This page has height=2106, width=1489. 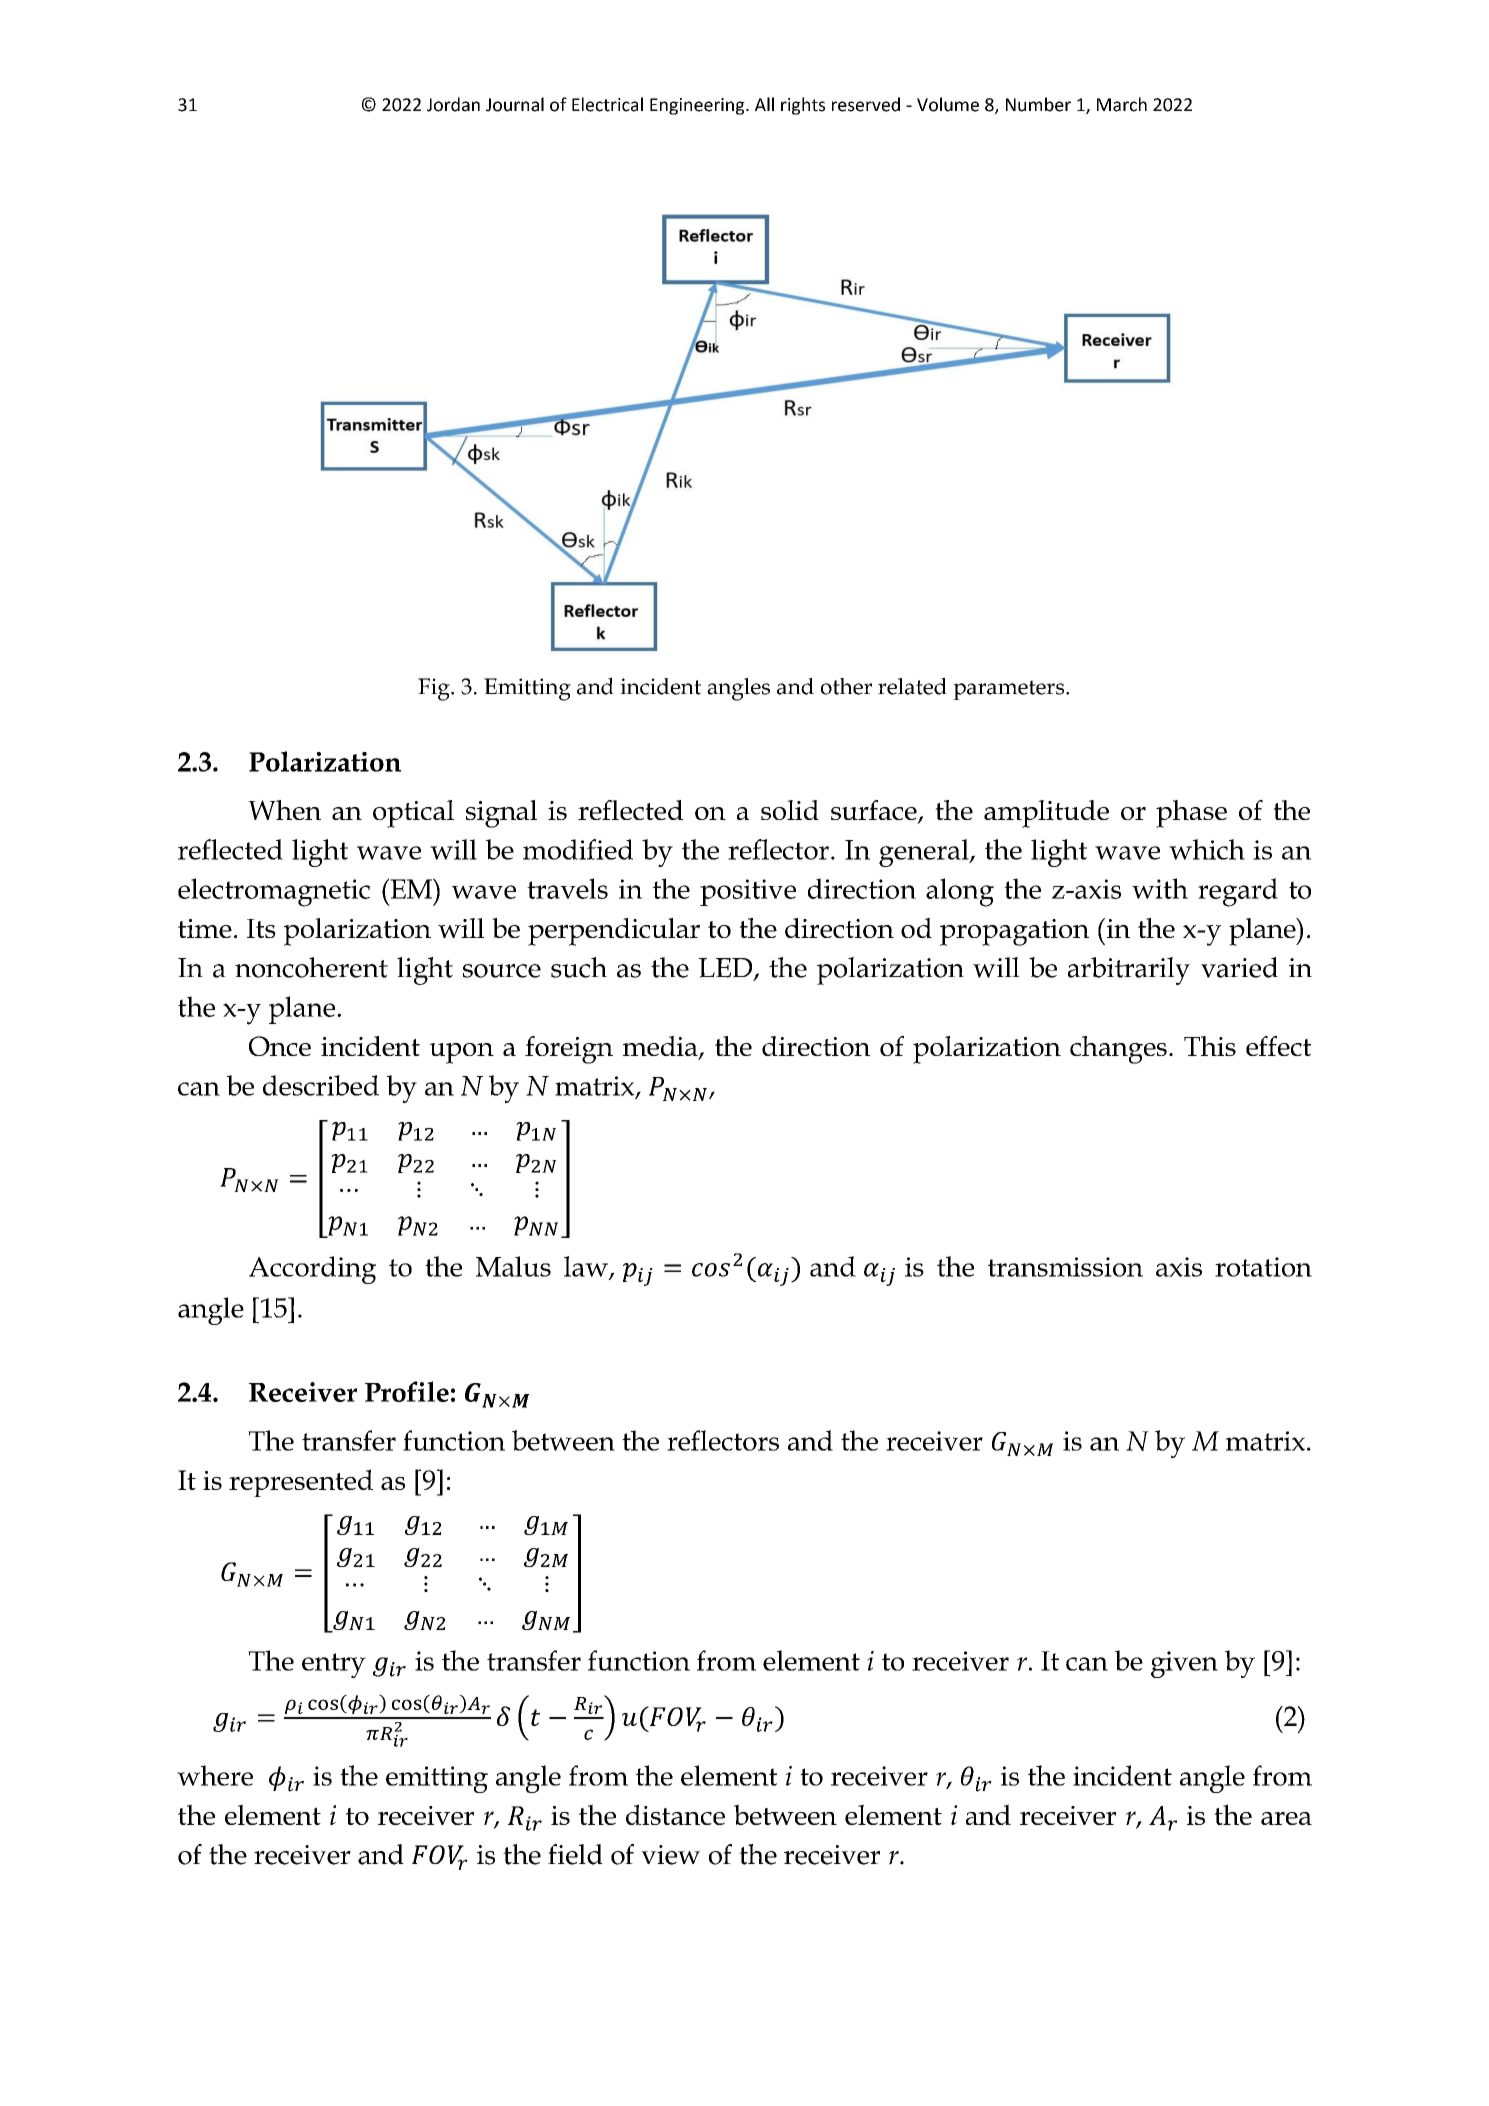 What do you see at coordinates (321, 1085) in the page?
I see `described` at bounding box center [321, 1085].
